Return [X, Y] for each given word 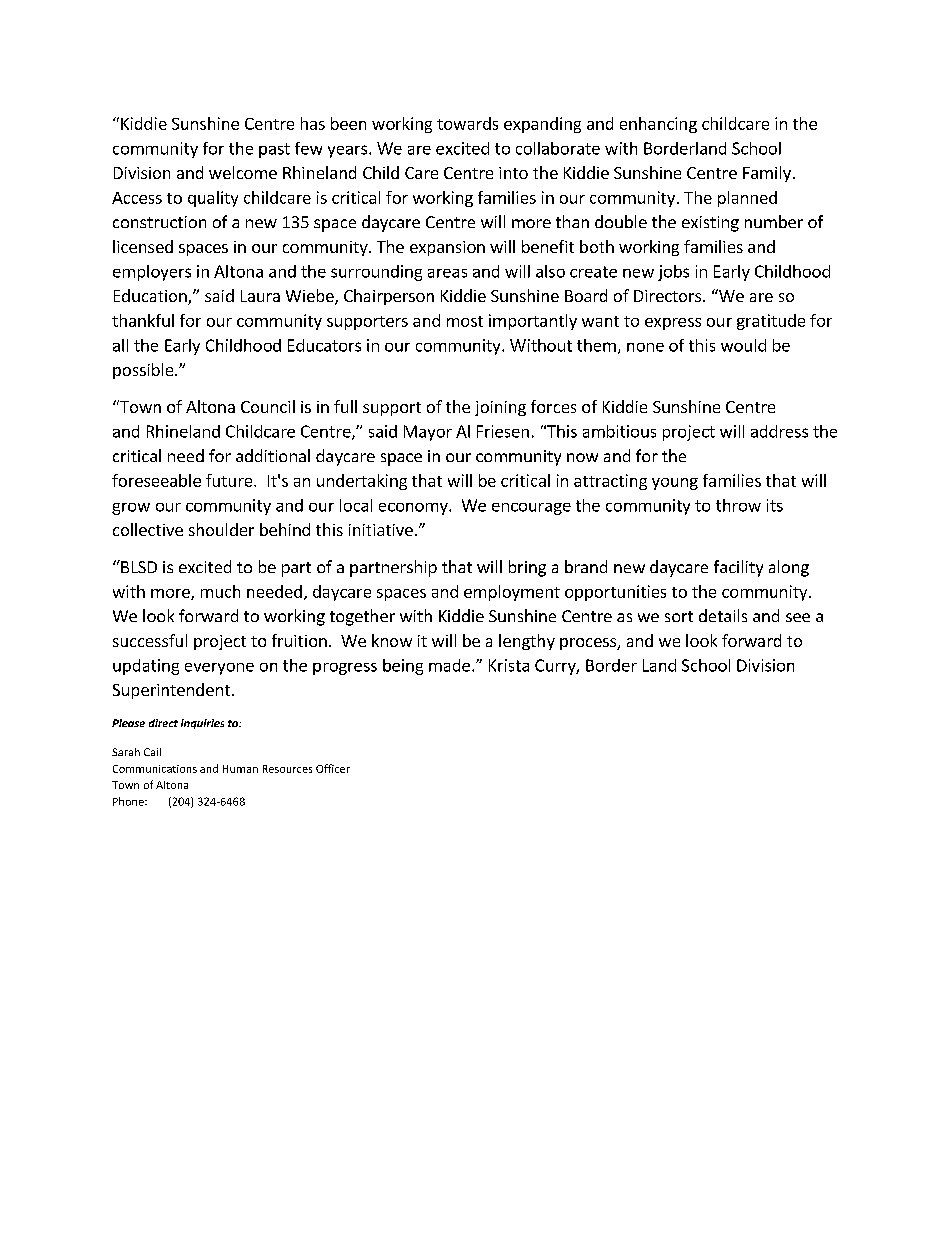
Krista [509, 665]
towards [467, 123]
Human [240, 769]
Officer [333, 768]
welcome [243, 172]
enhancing [658, 125]
